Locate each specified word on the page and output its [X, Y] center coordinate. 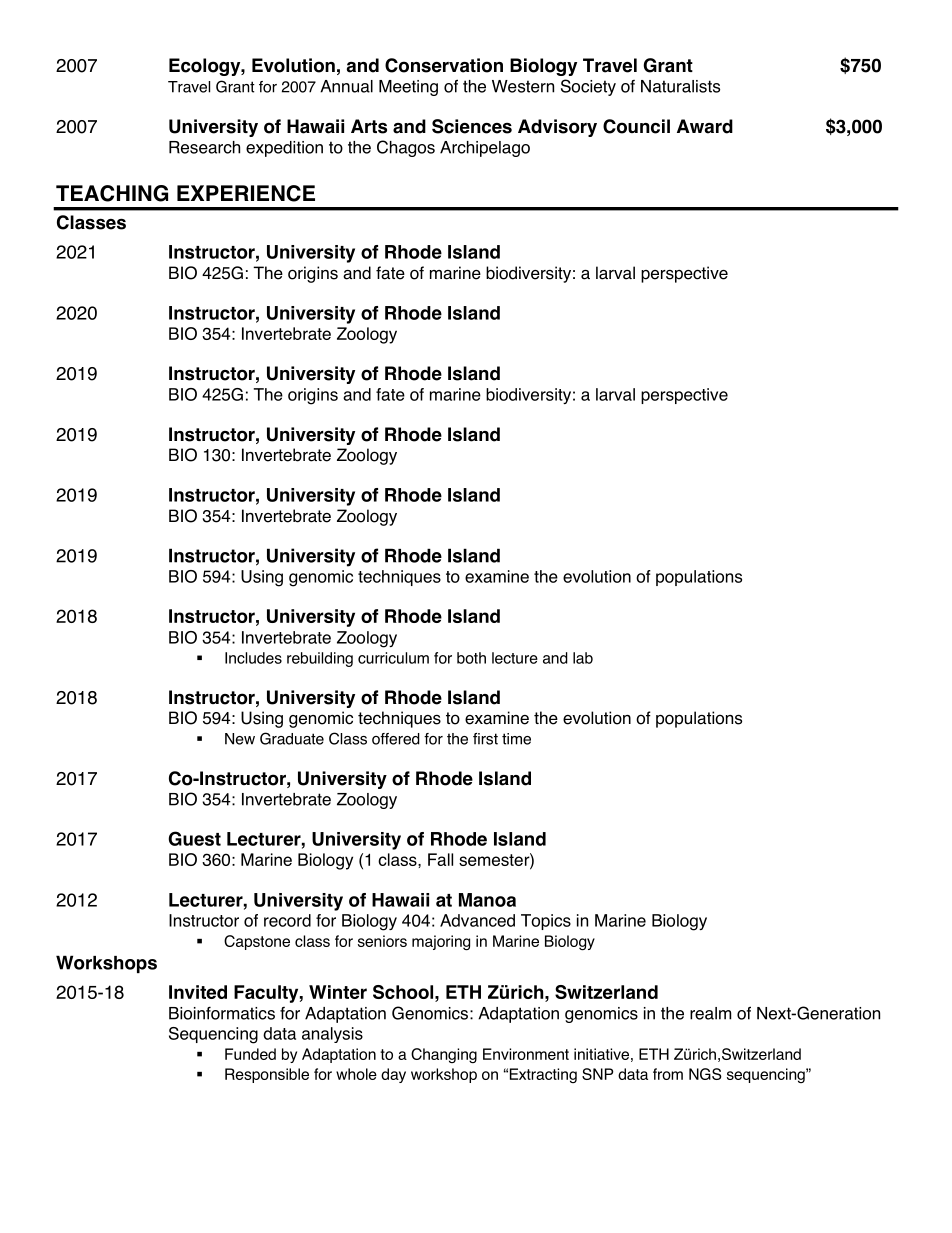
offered [396, 739]
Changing [444, 1055]
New [240, 739]
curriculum [393, 658]
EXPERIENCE [246, 193]
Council [636, 126]
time [516, 739]
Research [204, 147]
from [668, 1074]
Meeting [408, 88]
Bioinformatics [222, 1013]
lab [583, 658]
